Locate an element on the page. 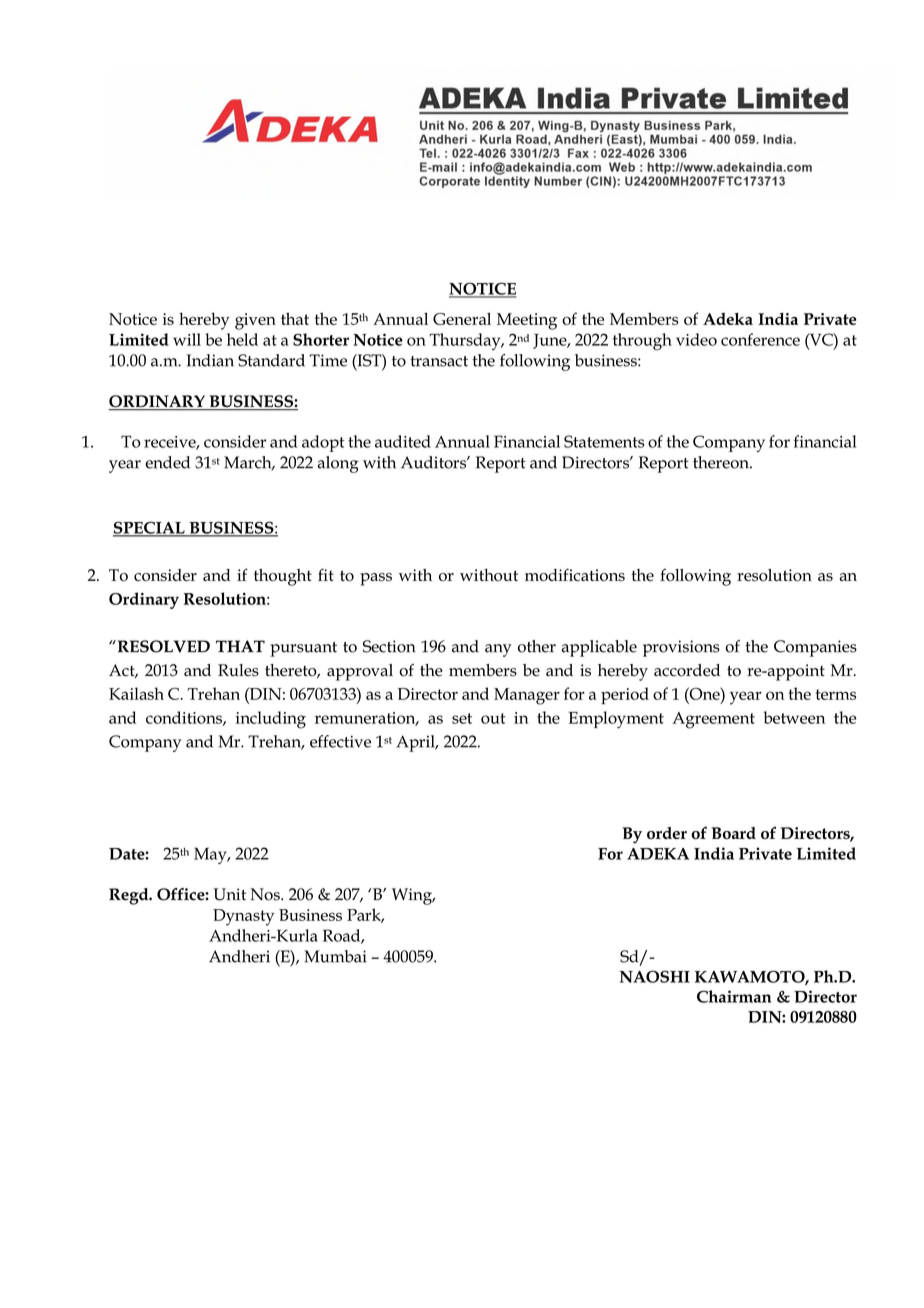 Image resolution: width=924 pixels, height=1308 pixels. Unit is located at coordinates (229, 894).
